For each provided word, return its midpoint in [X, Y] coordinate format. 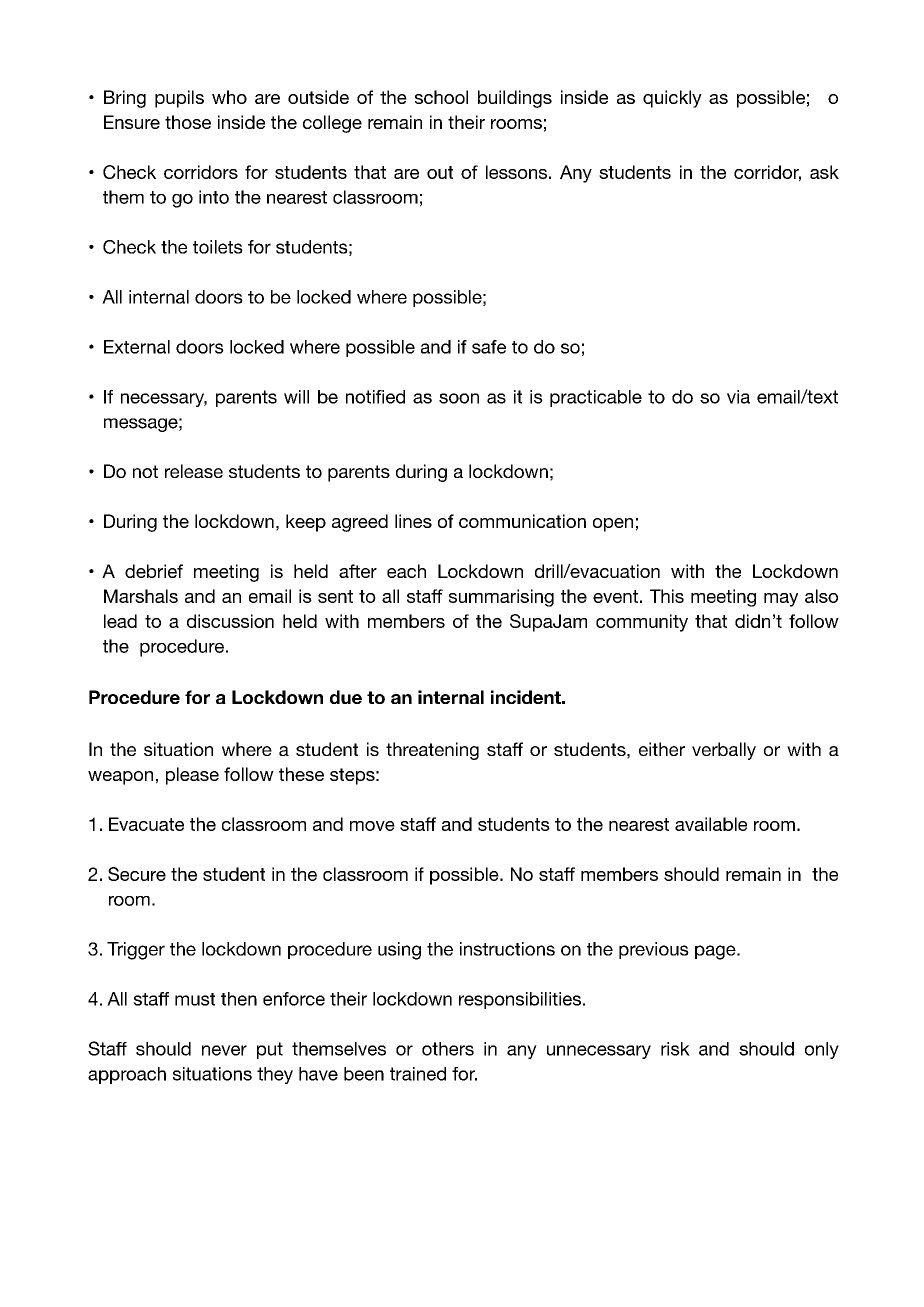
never [224, 1050]
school [441, 97]
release [194, 471]
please [192, 776]
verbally [724, 751]
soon [459, 398]
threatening [432, 751]
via [738, 397]
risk [675, 1049]
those [188, 122]
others [448, 1049]
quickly [672, 99]
